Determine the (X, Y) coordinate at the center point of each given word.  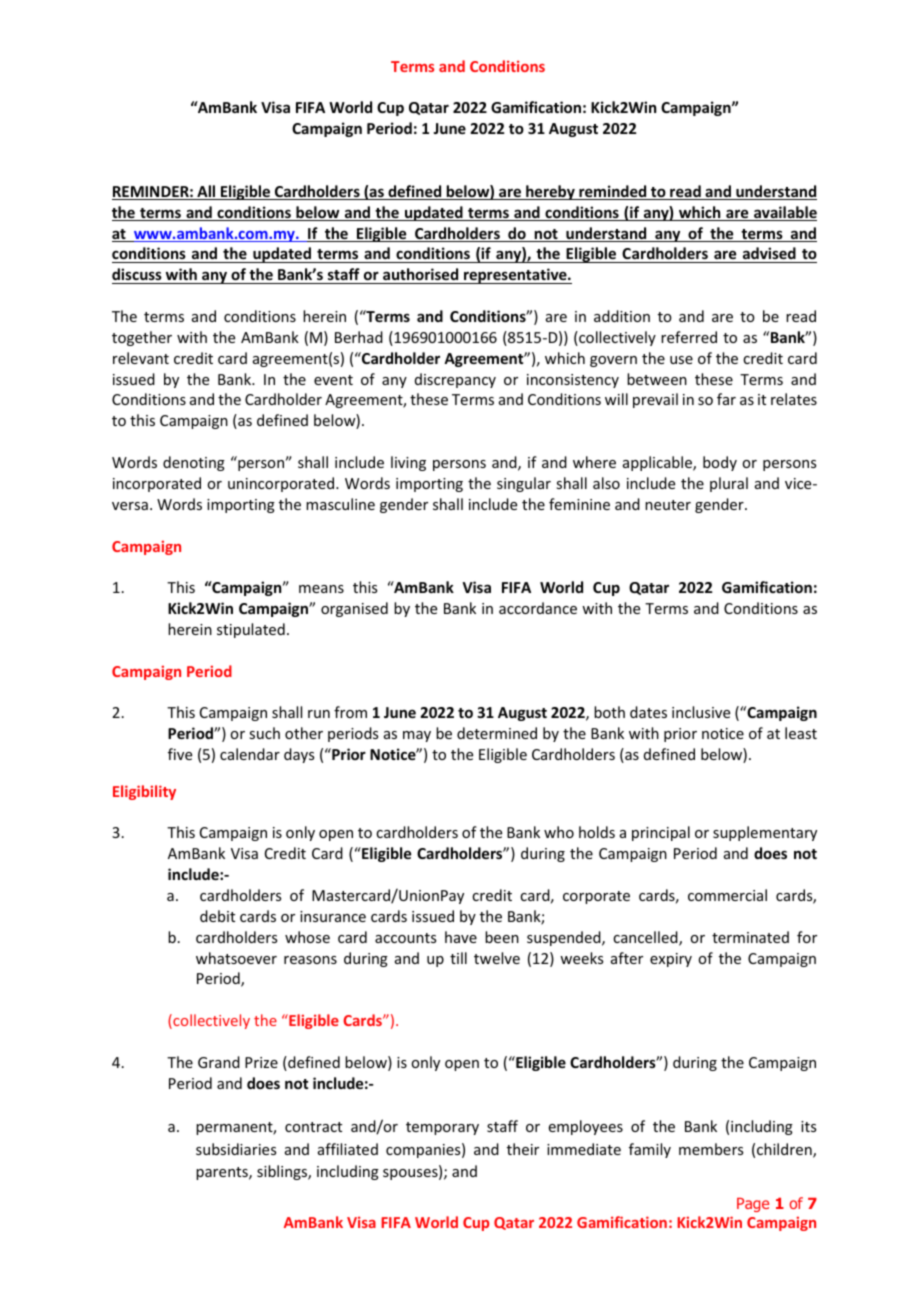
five (180, 754)
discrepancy (455, 380)
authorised (420, 274)
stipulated (251, 630)
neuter (668, 505)
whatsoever (236, 958)
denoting (194, 463)
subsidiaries (236, 1149)
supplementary (765, 833)
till (458, 958)
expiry (671, 960)
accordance (538, 608)
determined (497, 733)
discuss (137, 274)
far (726, 399)
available (784, 213)
